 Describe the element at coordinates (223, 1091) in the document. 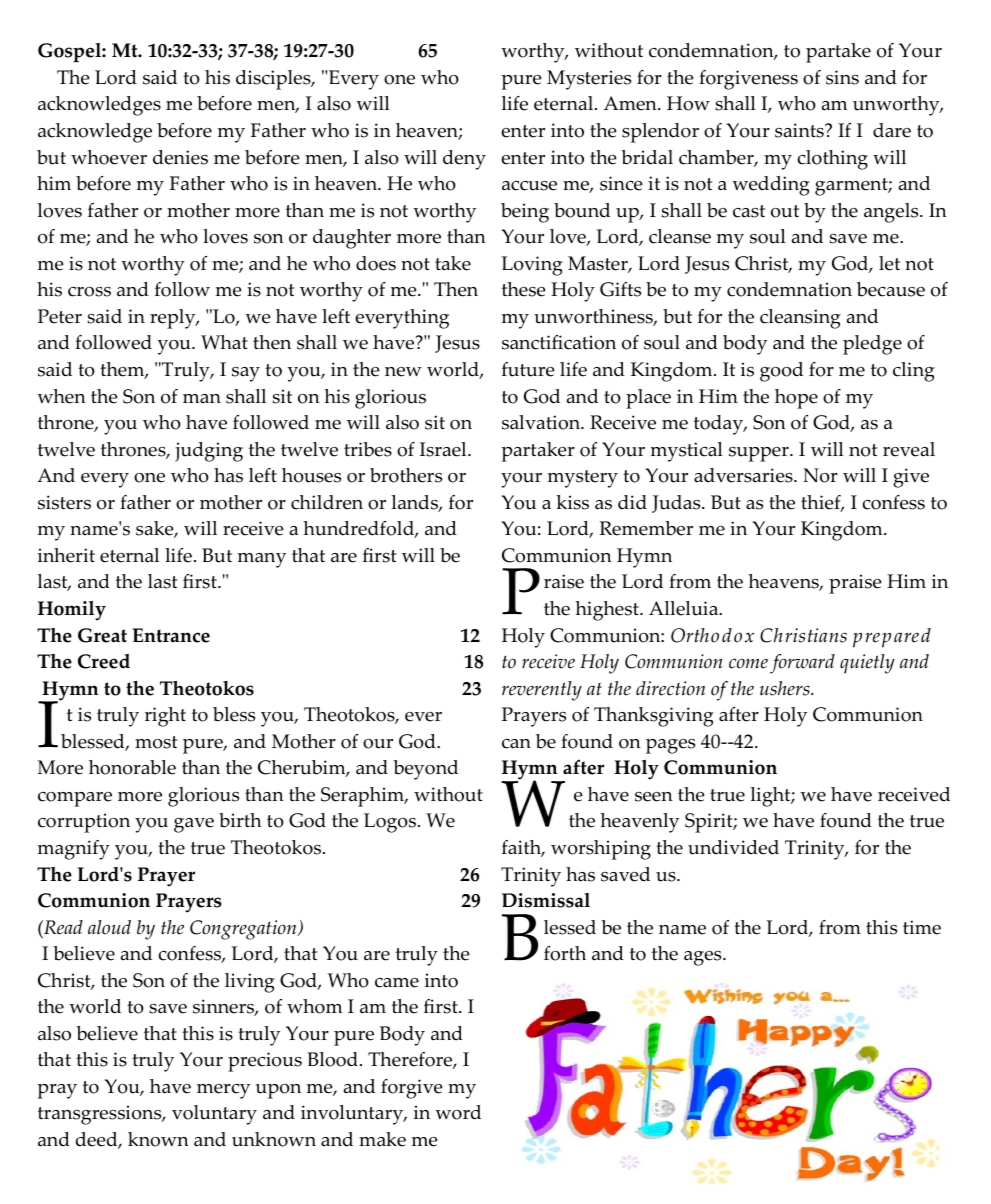

I see `mercy` at that location.
